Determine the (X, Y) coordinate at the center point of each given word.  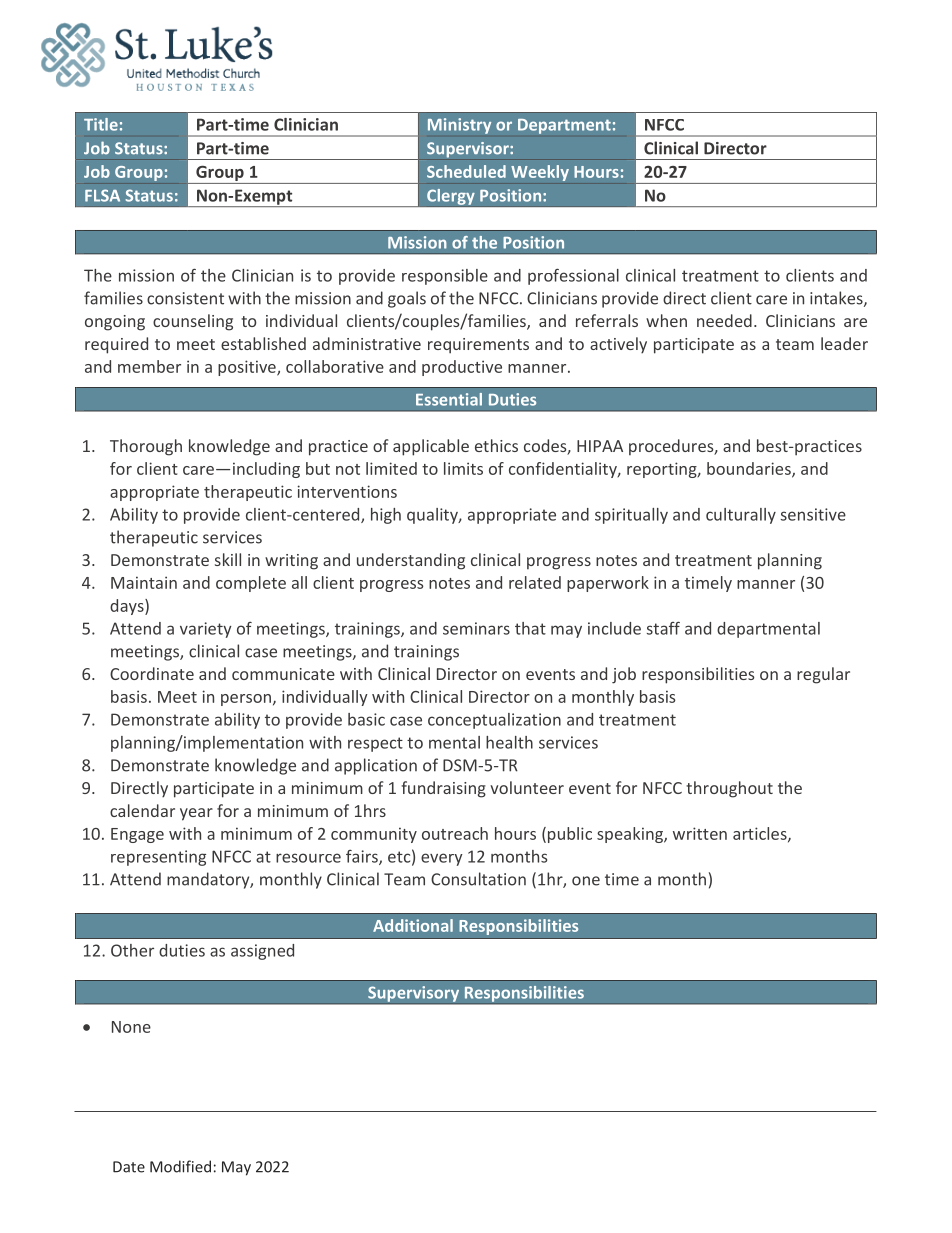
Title (101, 124)
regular (823, 675)
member (149, 366)
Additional (413, 925)
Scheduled (466, 171)
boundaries (750, 469)
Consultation (478, 879)
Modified (180, 1166)
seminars (476, 628)
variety (206, 630)
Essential (449, 399)
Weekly (540, 173)
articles (761, 834)
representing (158, 858)
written (700, 833)
